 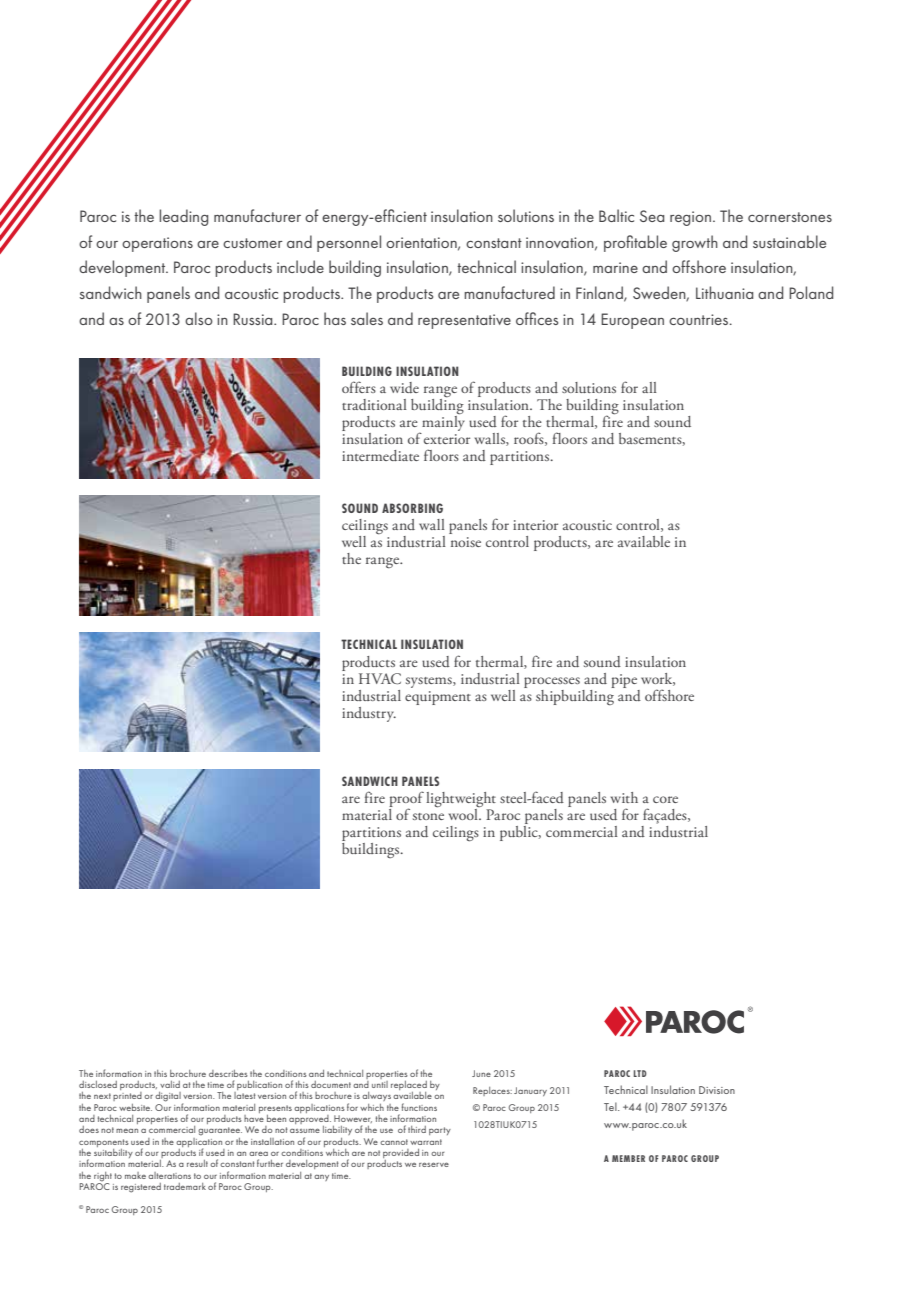 I want to click on describes, so click(x=228, y=1073).
